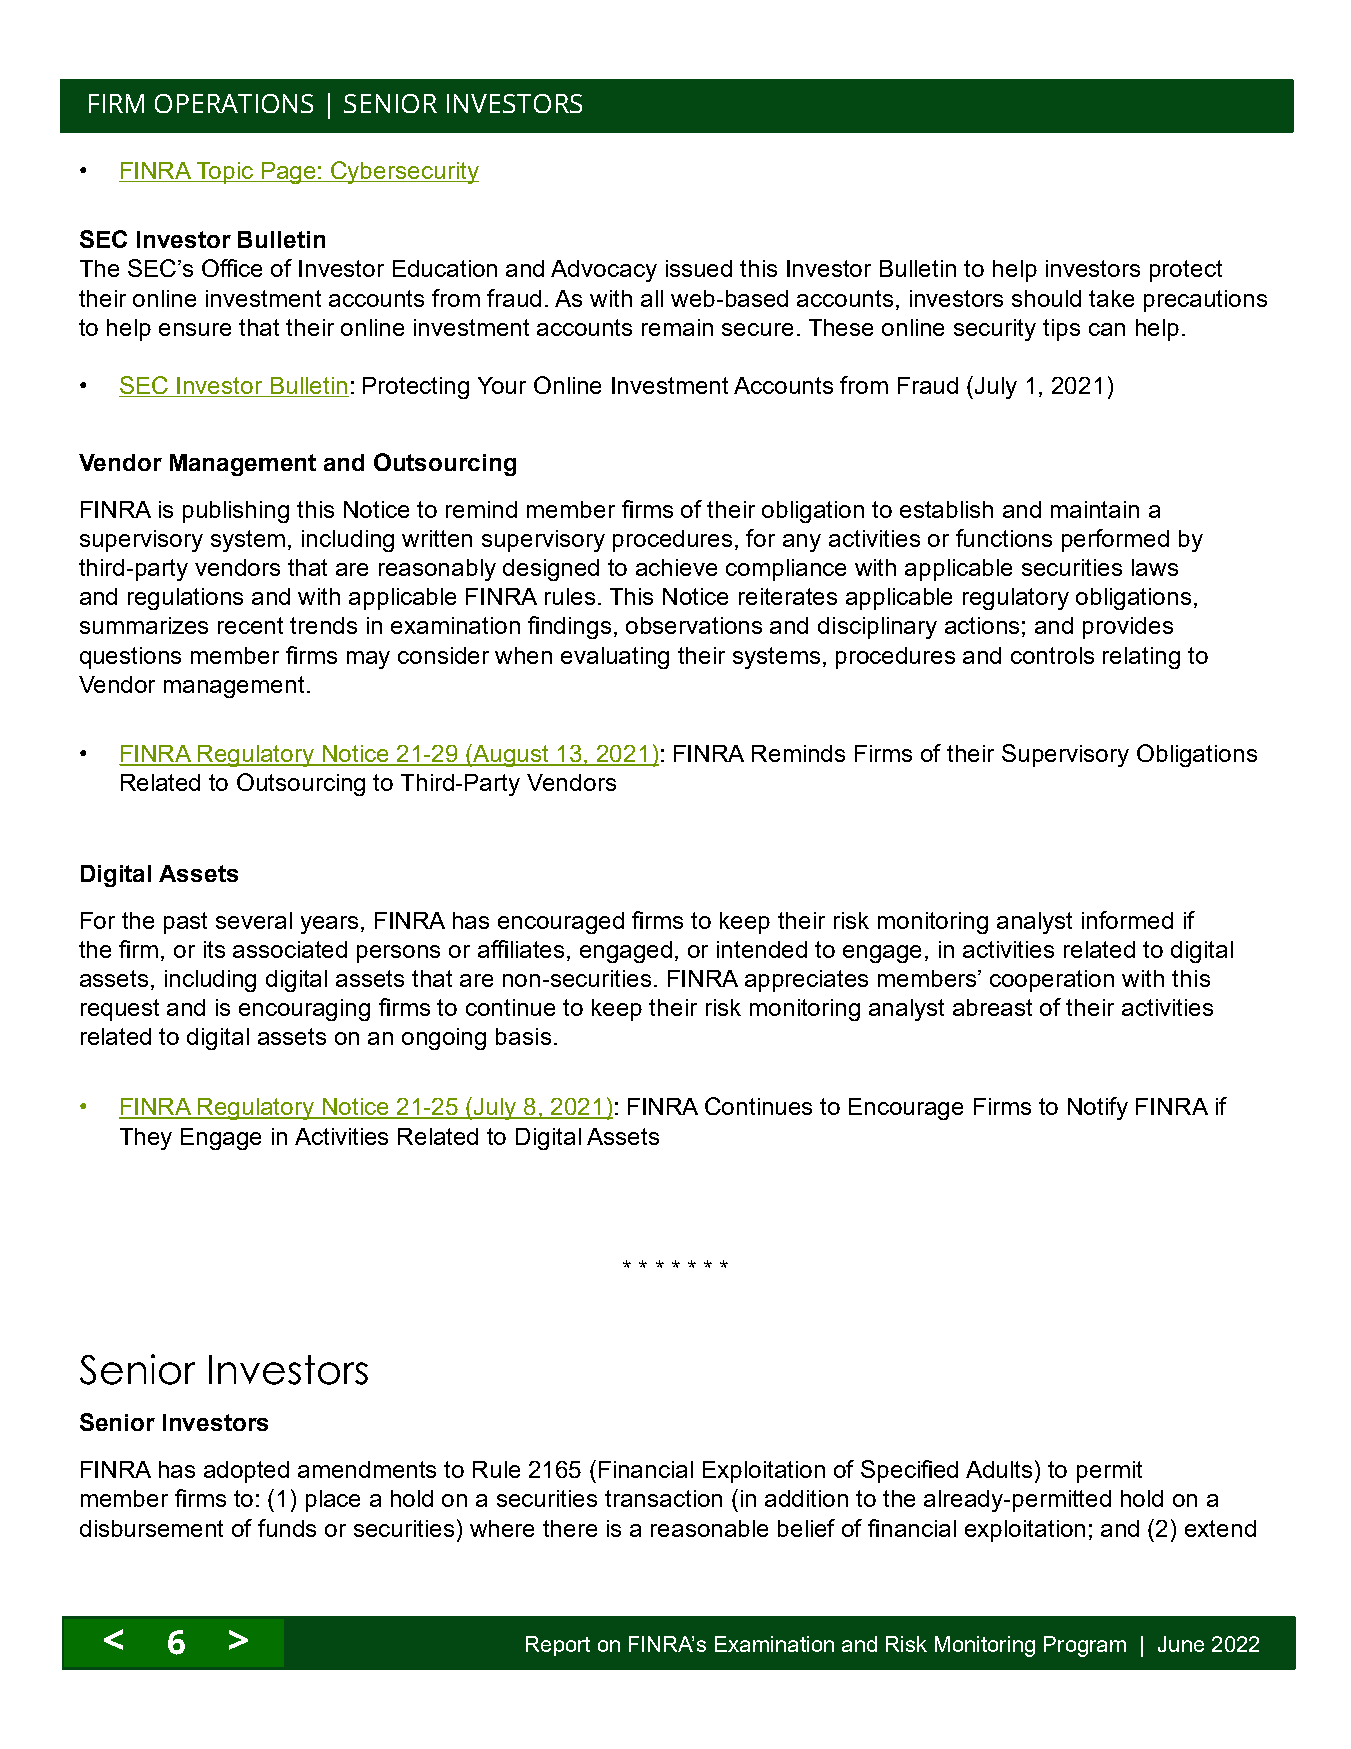  Describe the element at coordinates (1111, 298) in the screenshot. I see `take` at that location.
